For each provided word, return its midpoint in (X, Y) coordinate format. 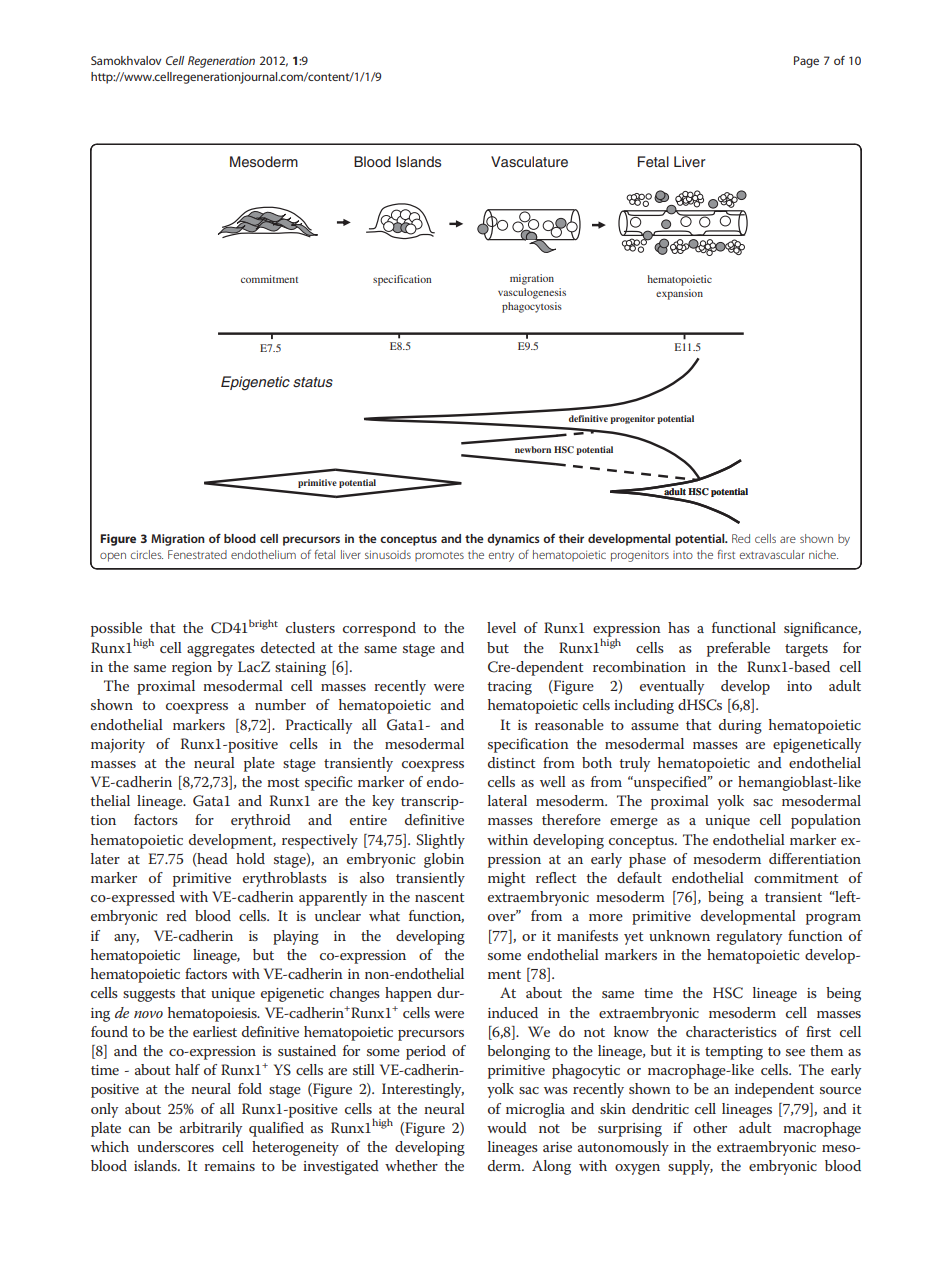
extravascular (772, 554)
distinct (512, 762)
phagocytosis (532, 307)
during (740, 726)
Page (806, 62)
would (507, 1127)
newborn (533, 449)
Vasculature (529, 162)
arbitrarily (211, 1129)
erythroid (261, 821)
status (313, 382)
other (710, 1127)
